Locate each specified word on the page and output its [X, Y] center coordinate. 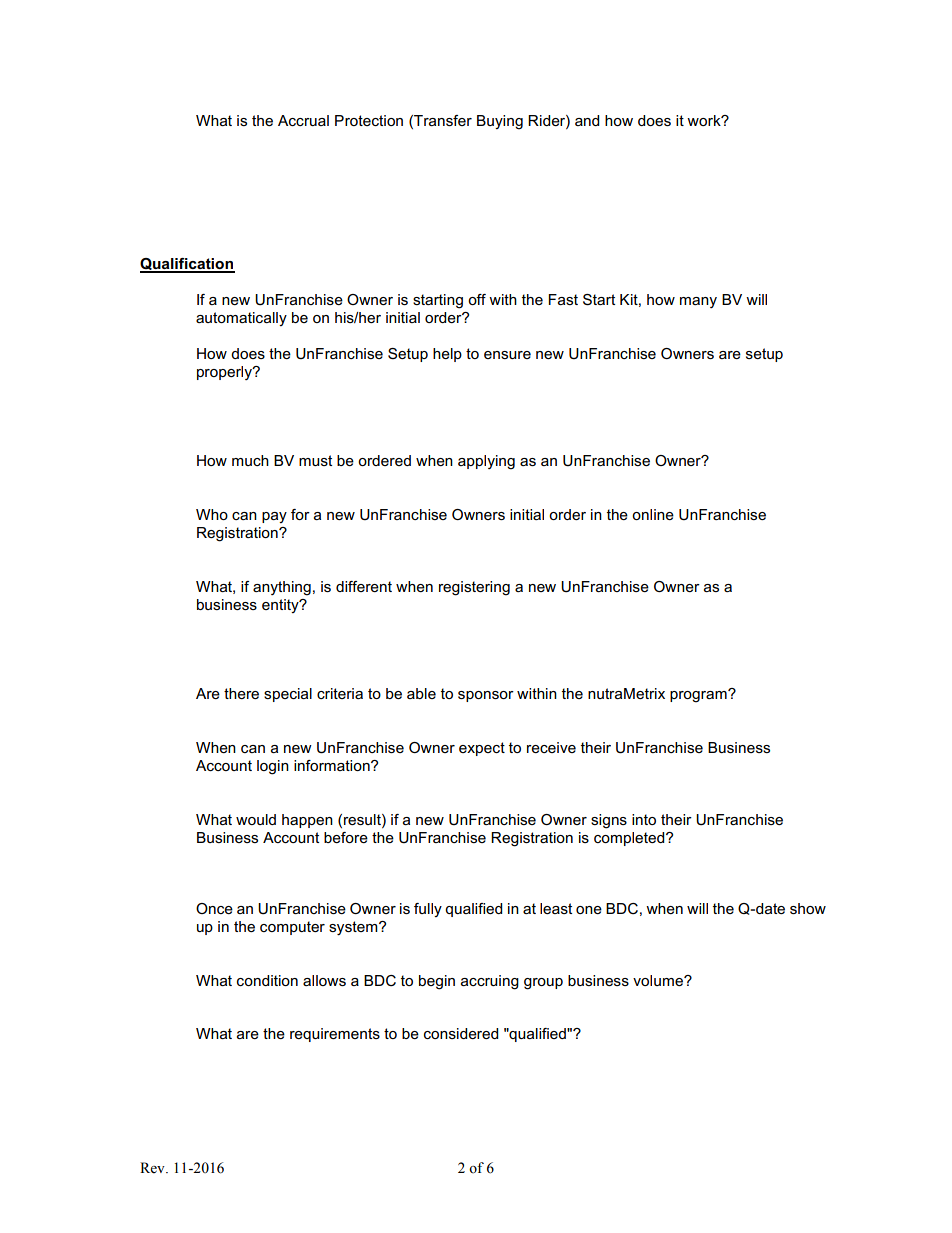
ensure [507, 355]
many [698, 302]
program [699, 696]
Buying [500, 122]
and [587, 120]
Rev [153, 1168]
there [241, 693]
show [808, 908]
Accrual [303, 120]
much [250, 460]
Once [214, 908]
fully [428, 910]
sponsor [486, 696]
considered [461, 1033]
